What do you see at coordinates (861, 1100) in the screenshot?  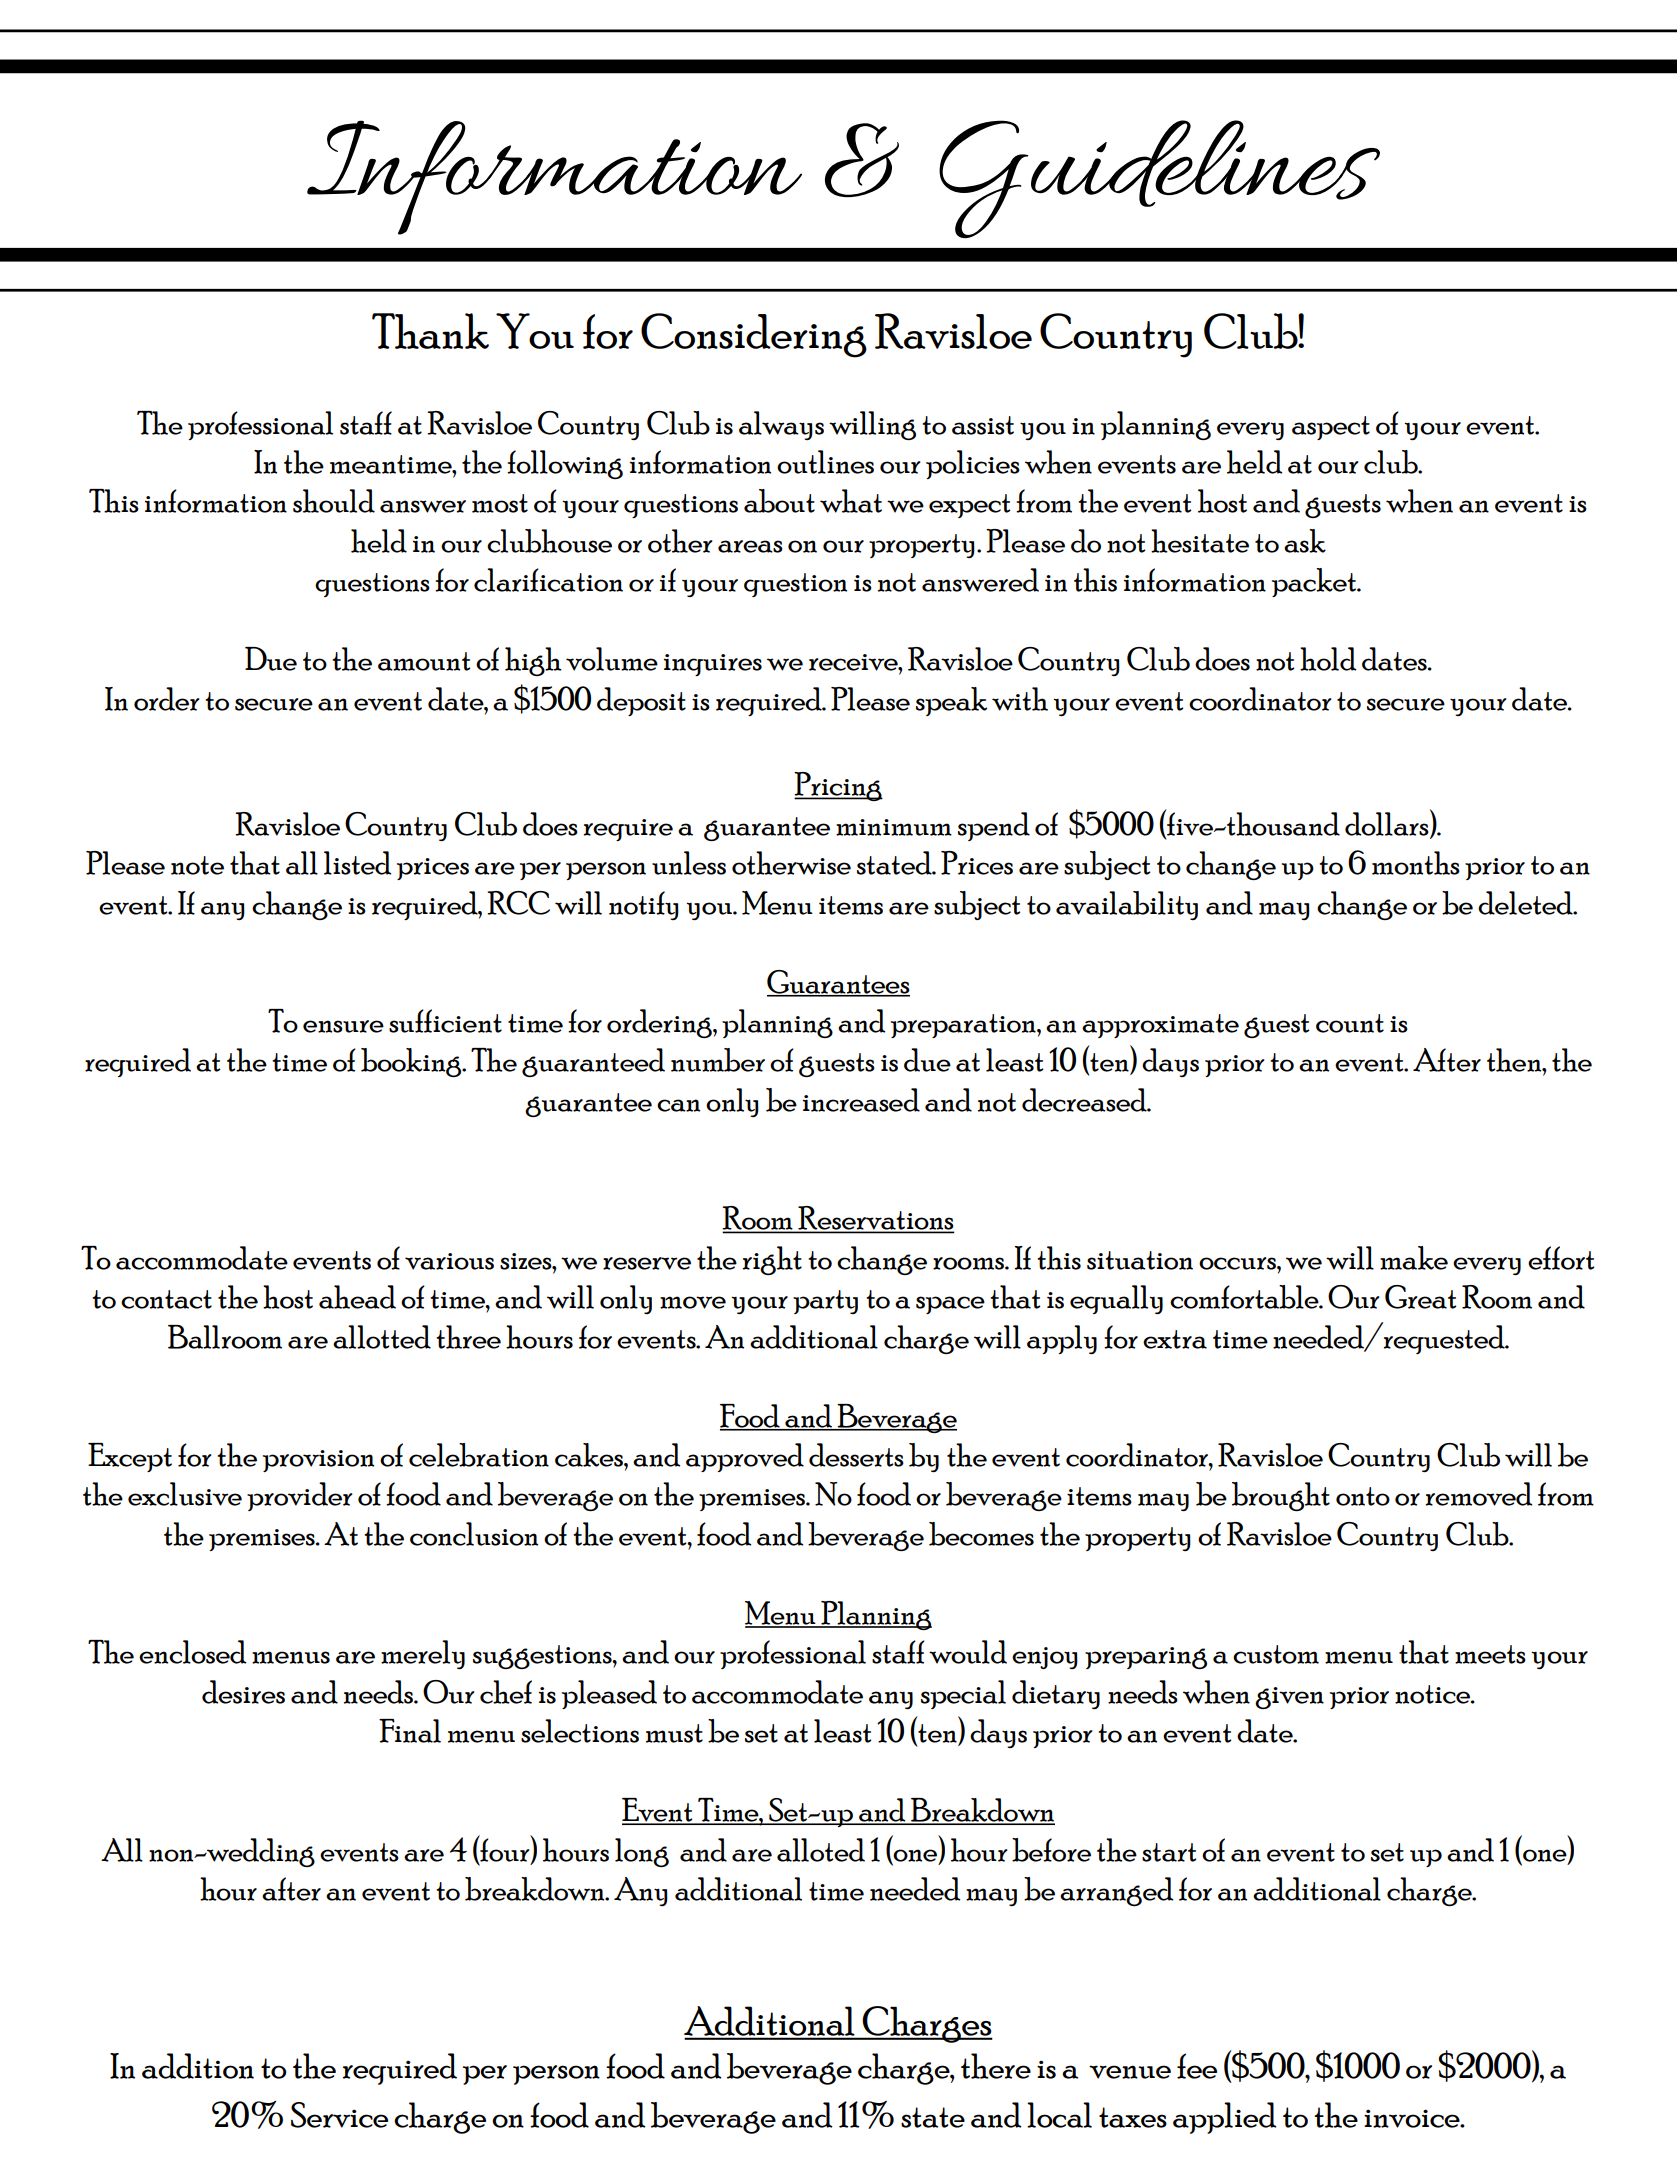 I see `increased` at bounding box center [861, 1100].
